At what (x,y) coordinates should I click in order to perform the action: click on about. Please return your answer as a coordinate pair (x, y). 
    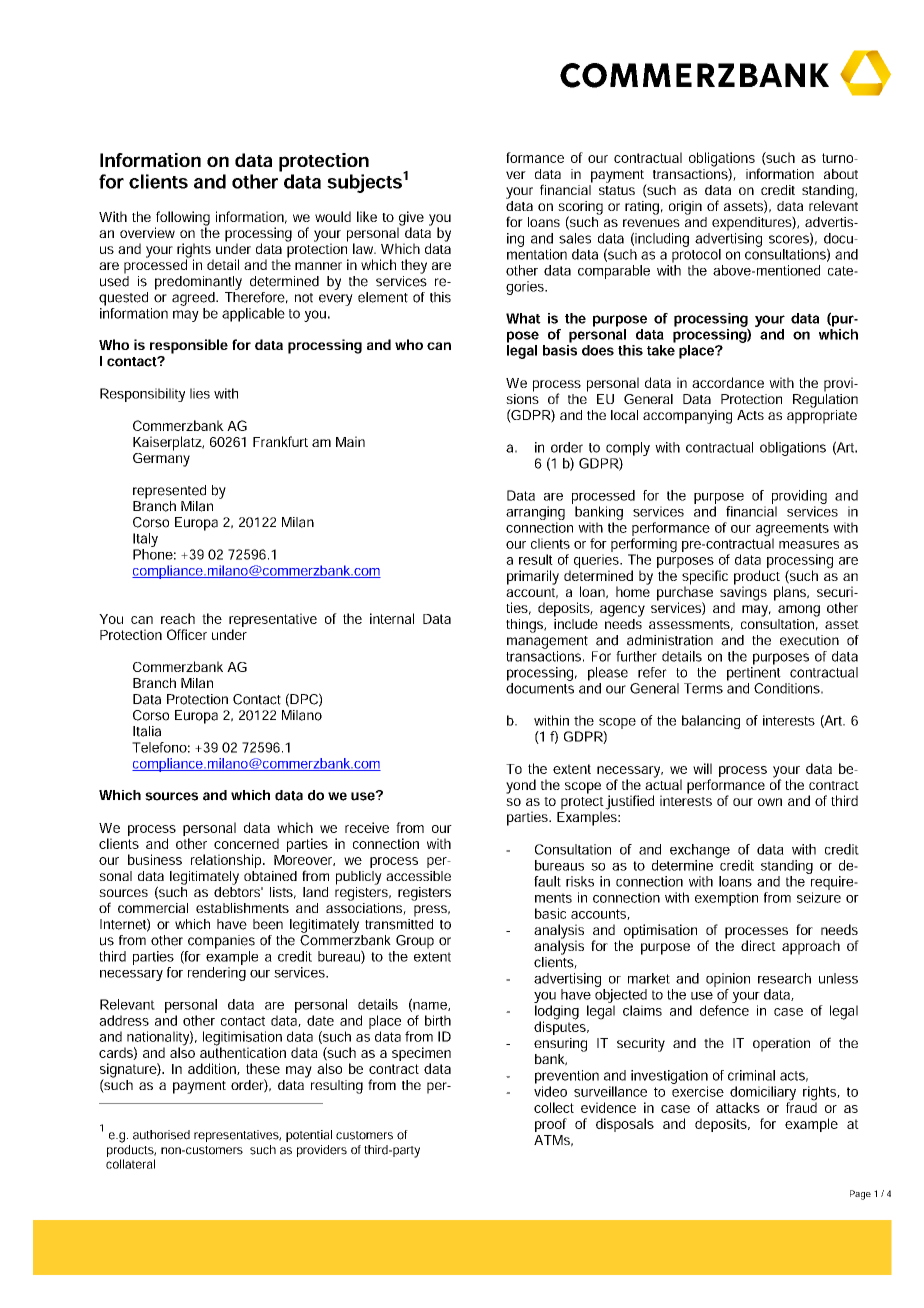
    Looking at the image, I should click on (841, 174).
